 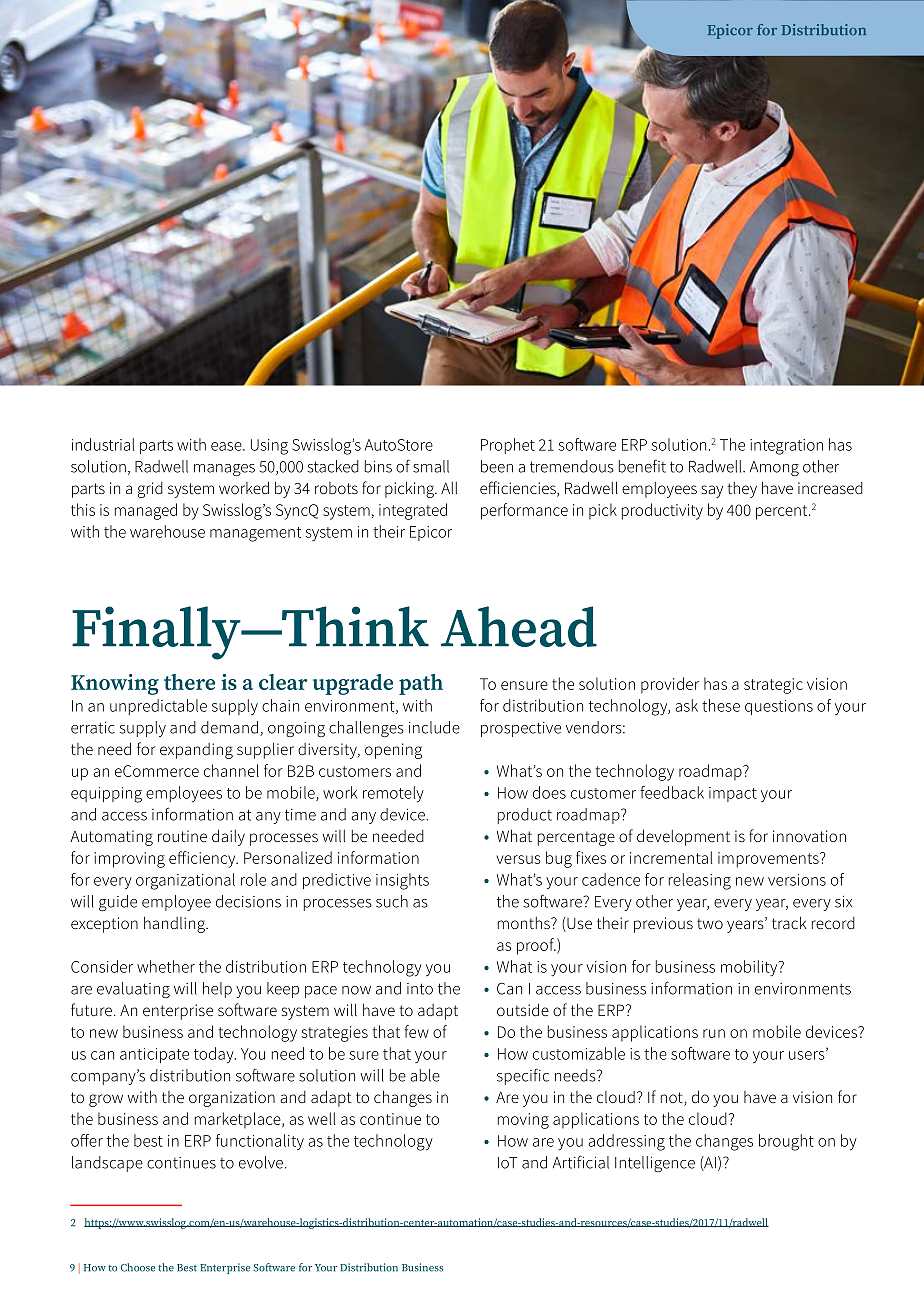 What do you see at coordinates (150, 490) in the screenshot?
I see `grid` at bounding box center [150, 490].
